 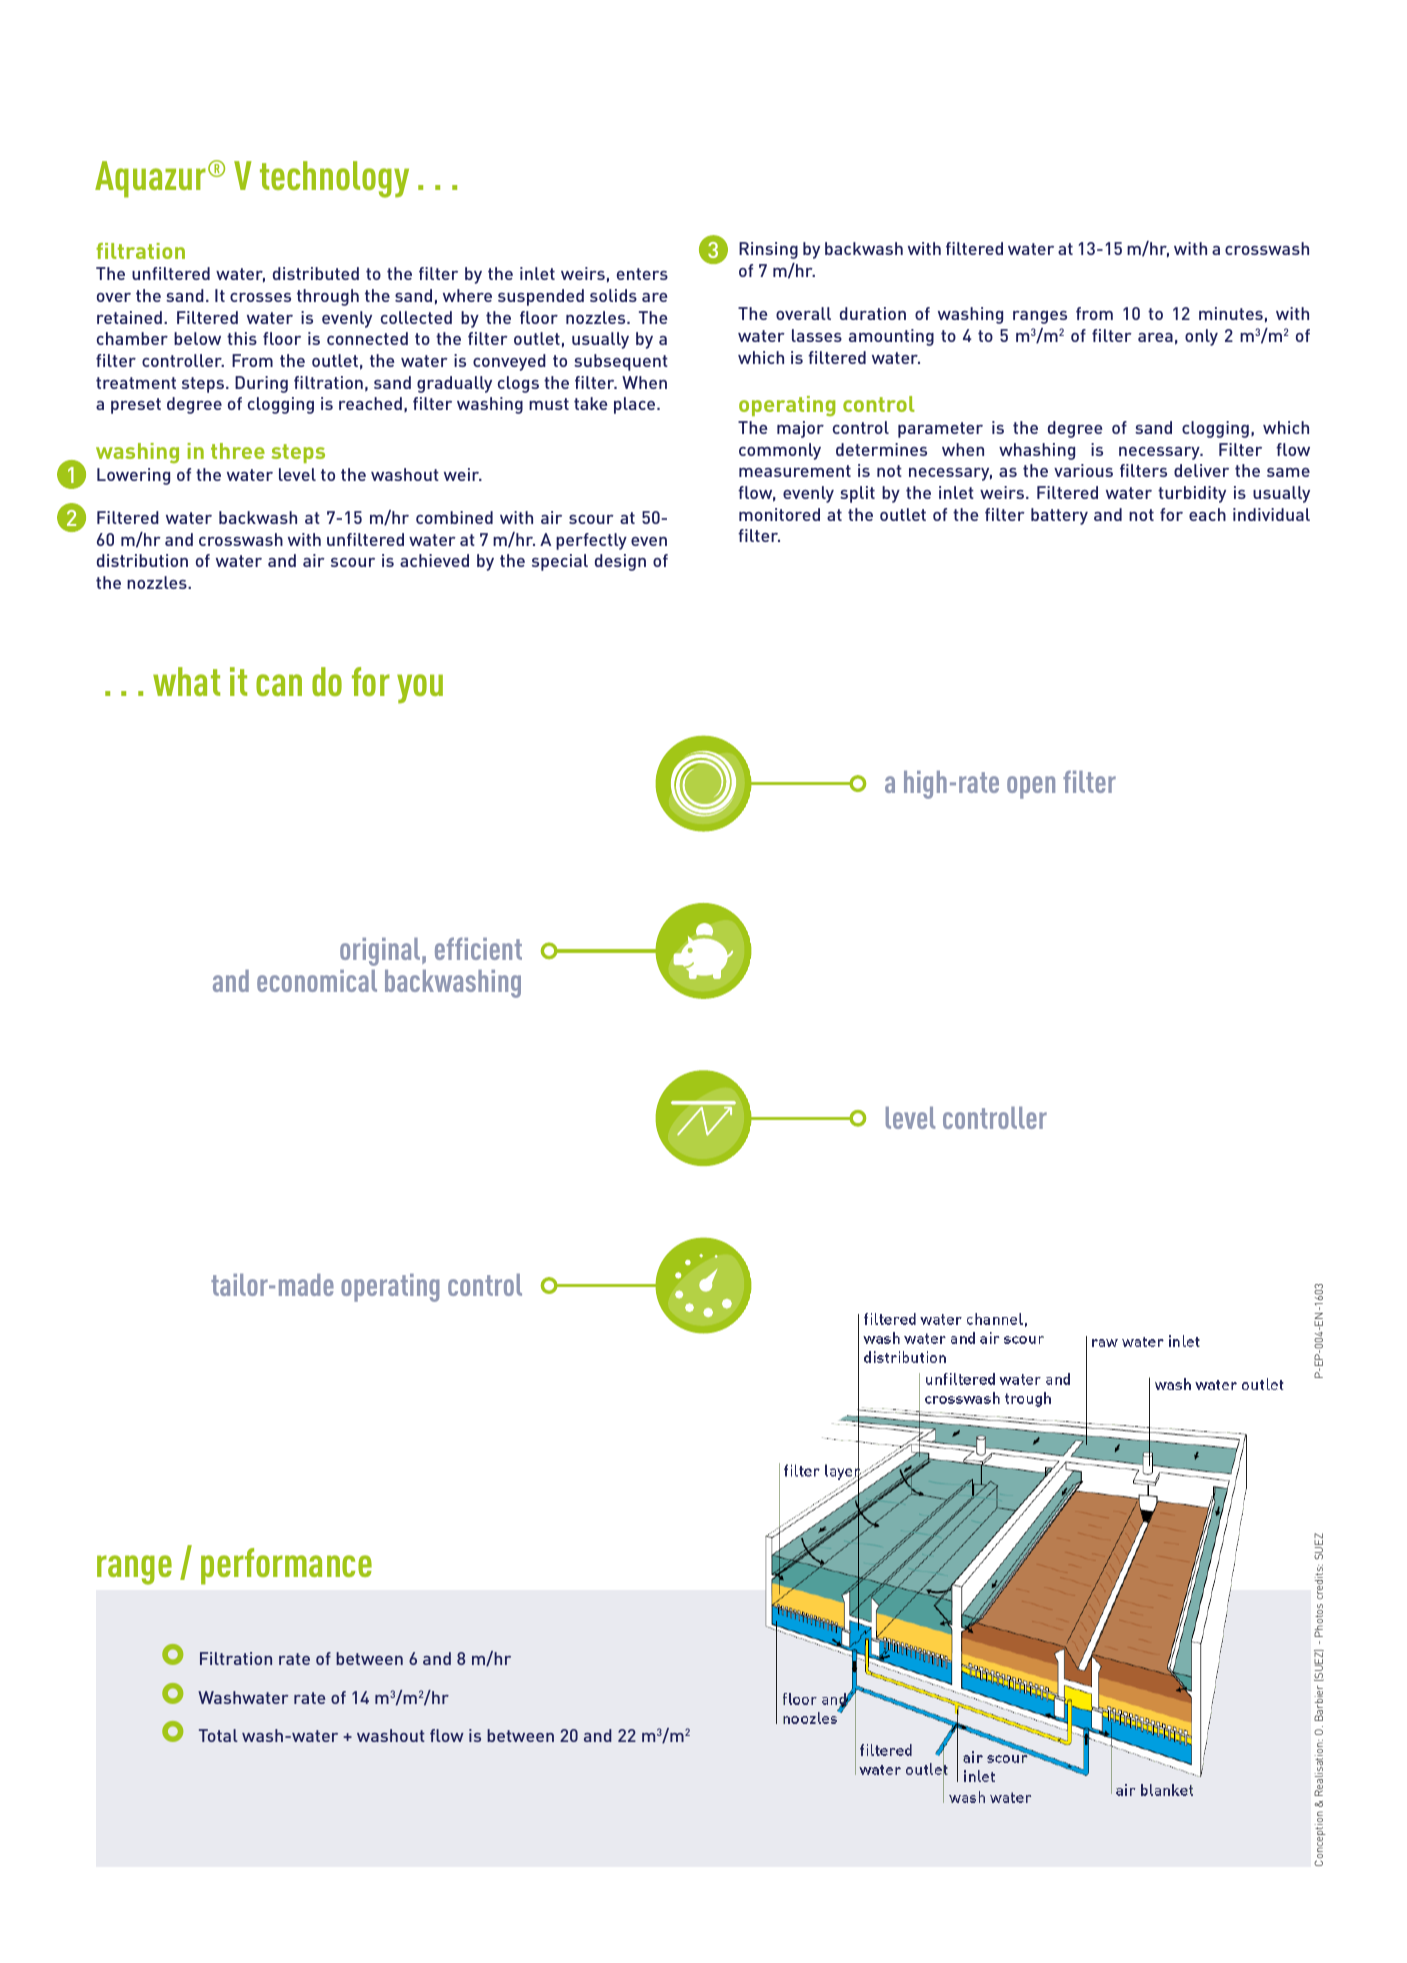 I want to click on Total, so click(x=218, y=1735).
